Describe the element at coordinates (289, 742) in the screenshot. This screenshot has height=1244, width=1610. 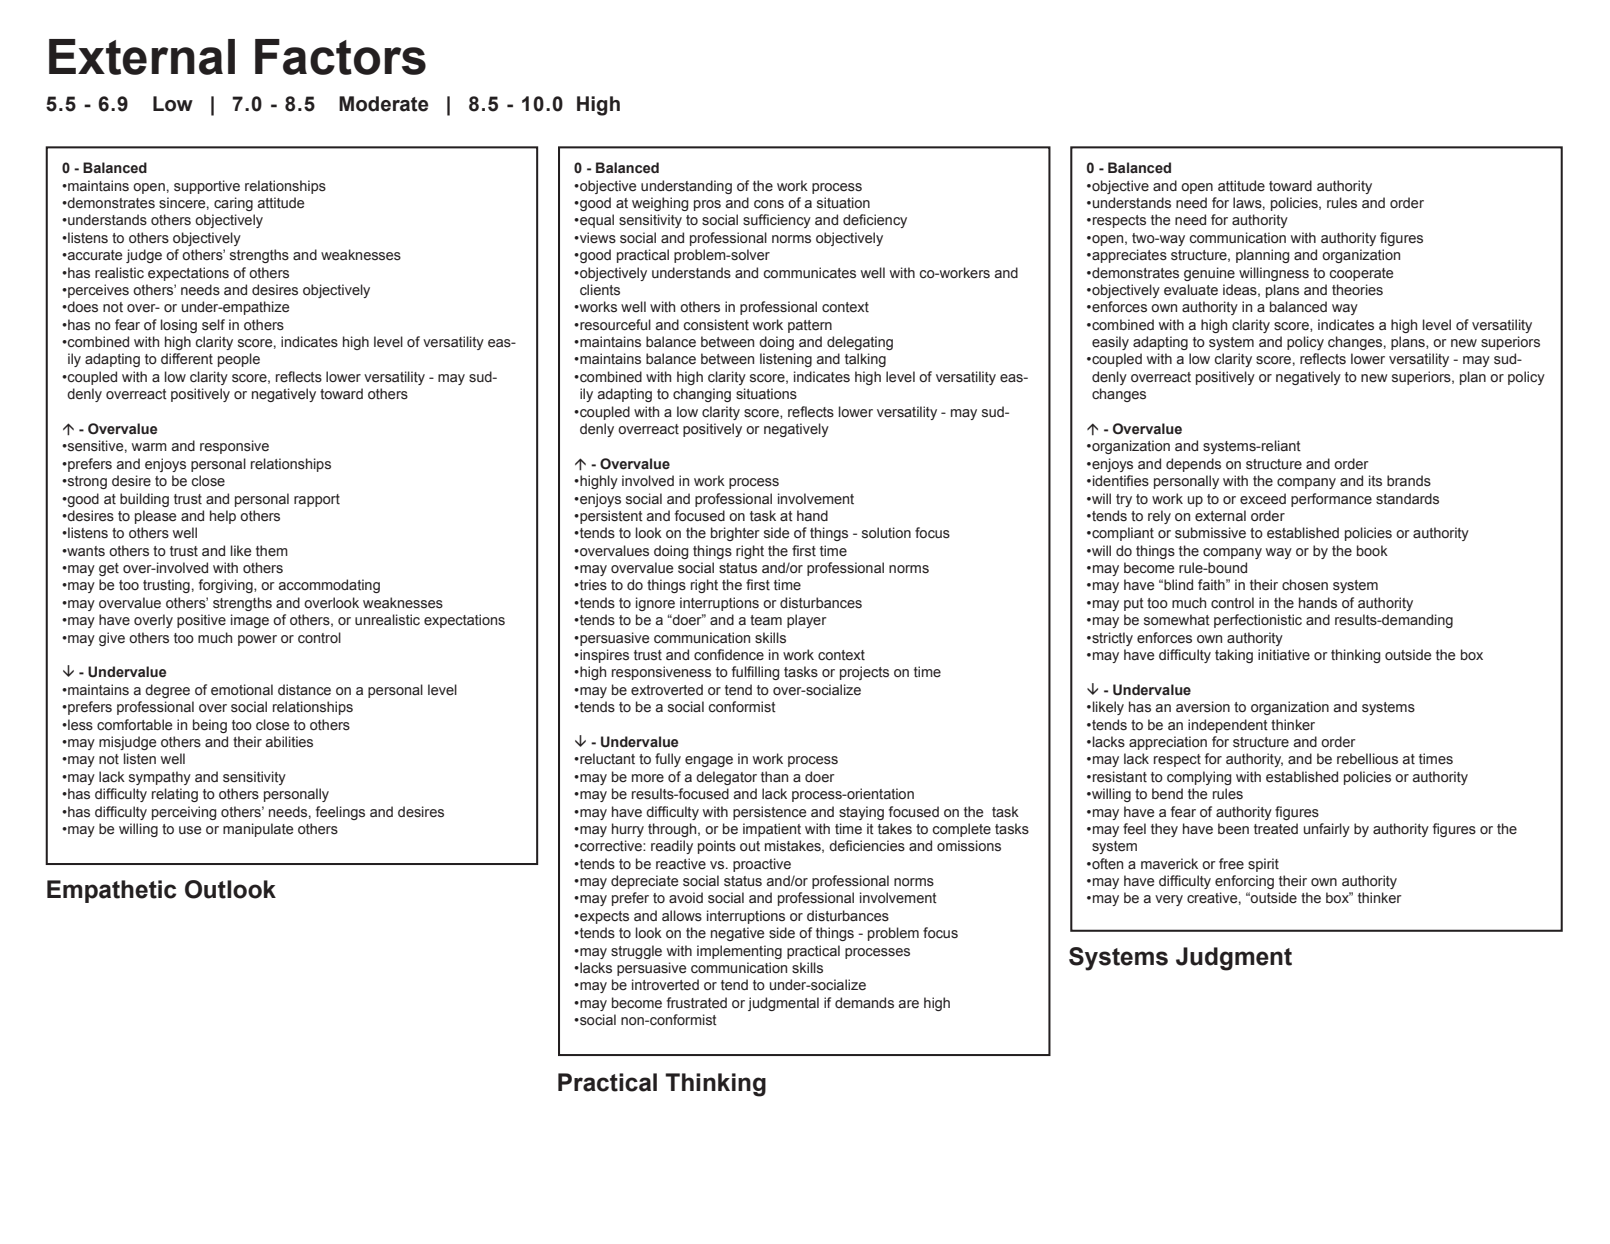
I see `abilities` at that location.
